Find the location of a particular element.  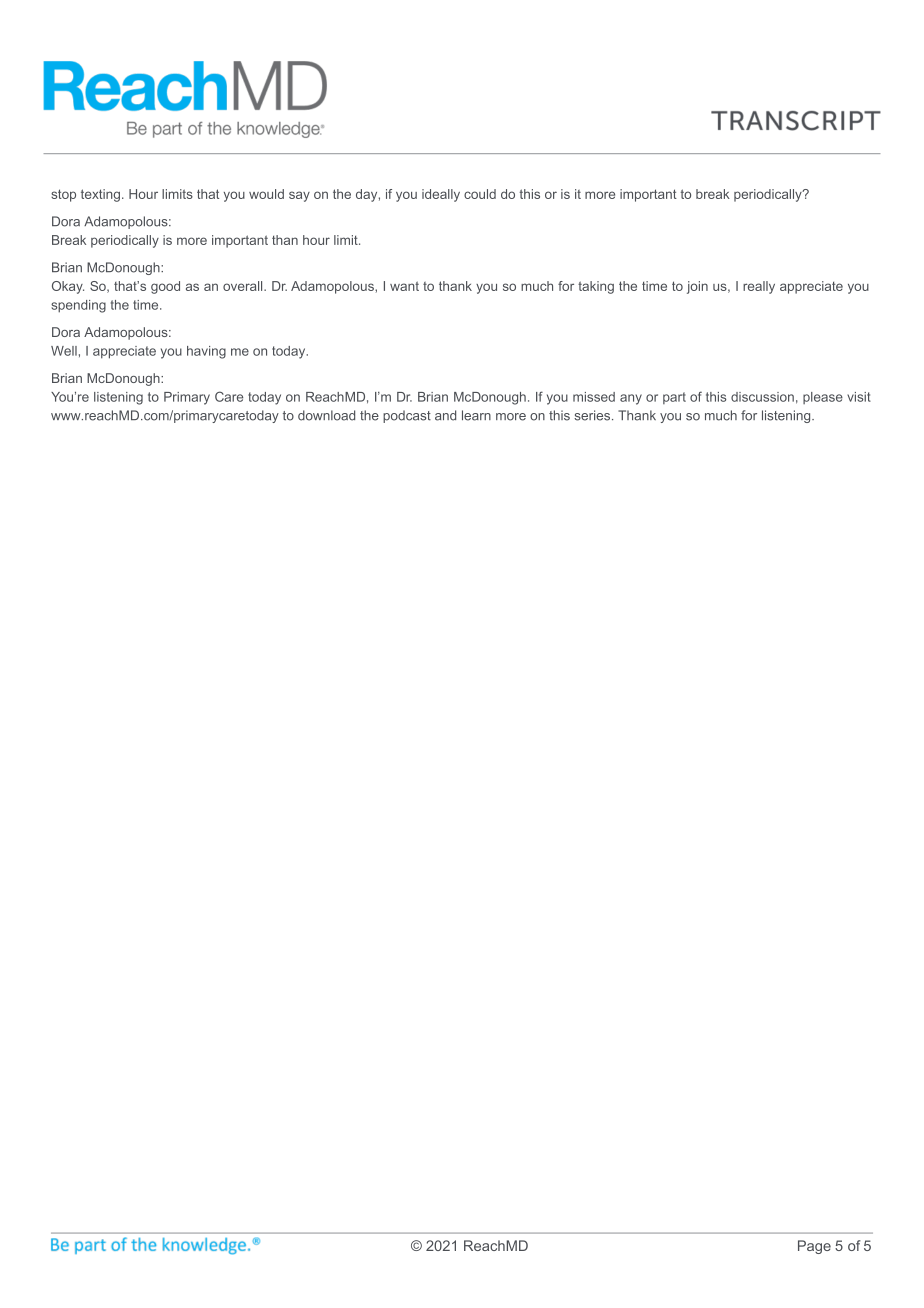

series is located at coordinates (593, 415).
